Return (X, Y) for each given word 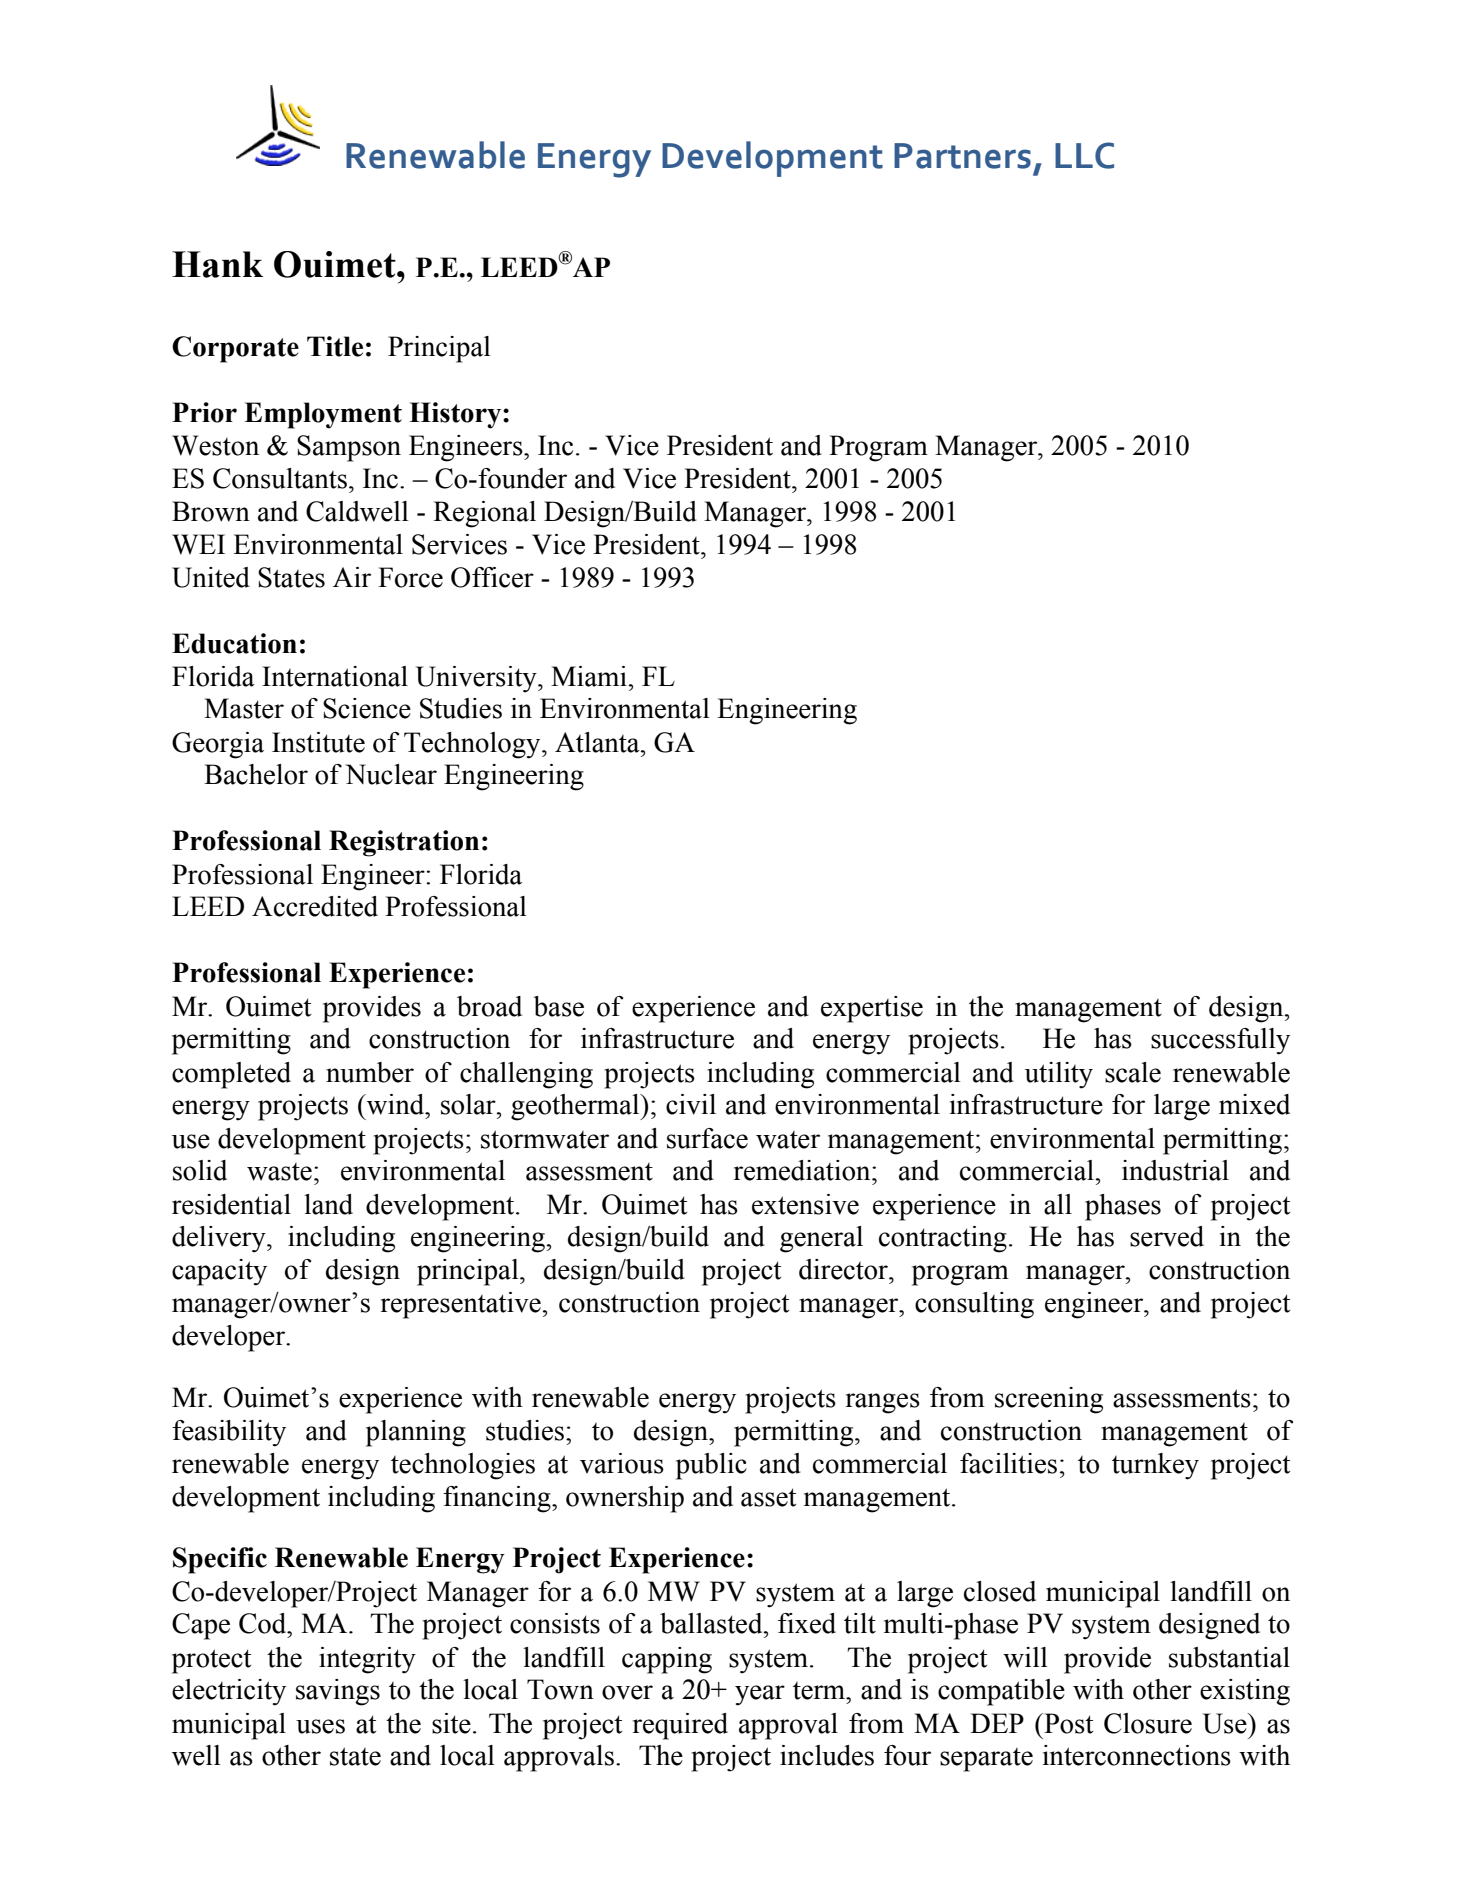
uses (320, 1726)
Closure (1148, 1723)
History (456, 415)
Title (335, 346)
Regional (484, 514)
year (760, 1695)
